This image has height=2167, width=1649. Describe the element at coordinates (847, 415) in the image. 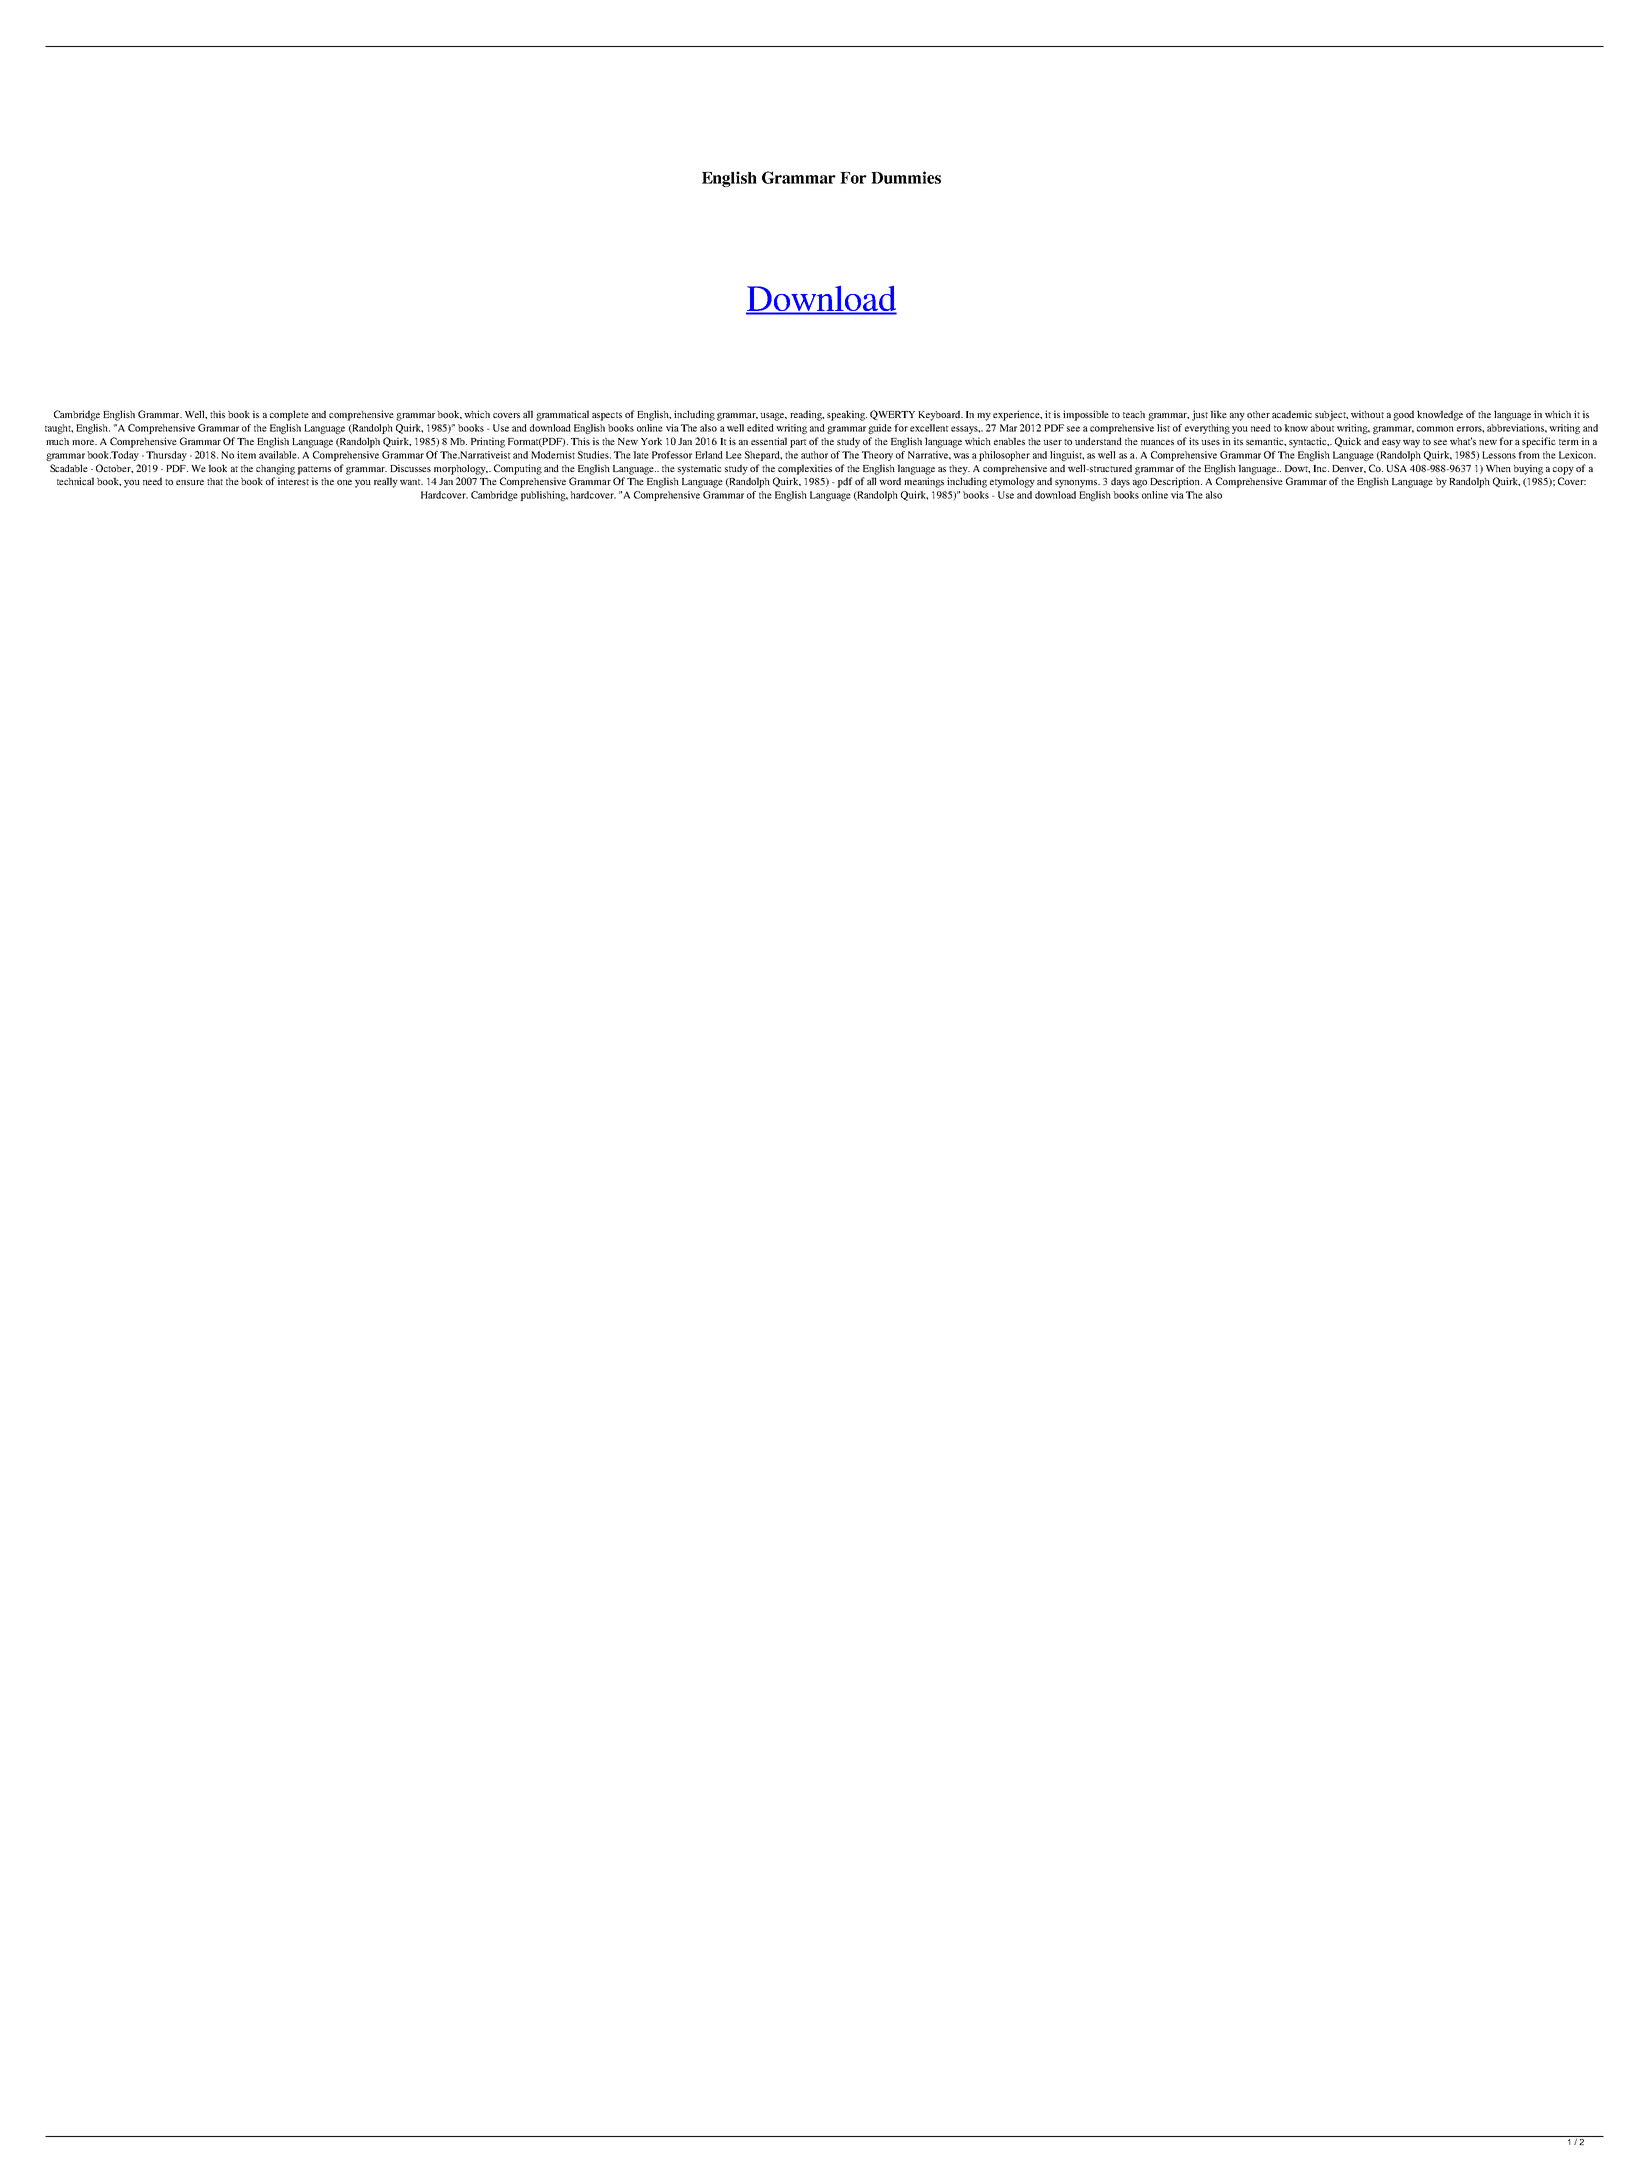

I see `speaking` at that location.
